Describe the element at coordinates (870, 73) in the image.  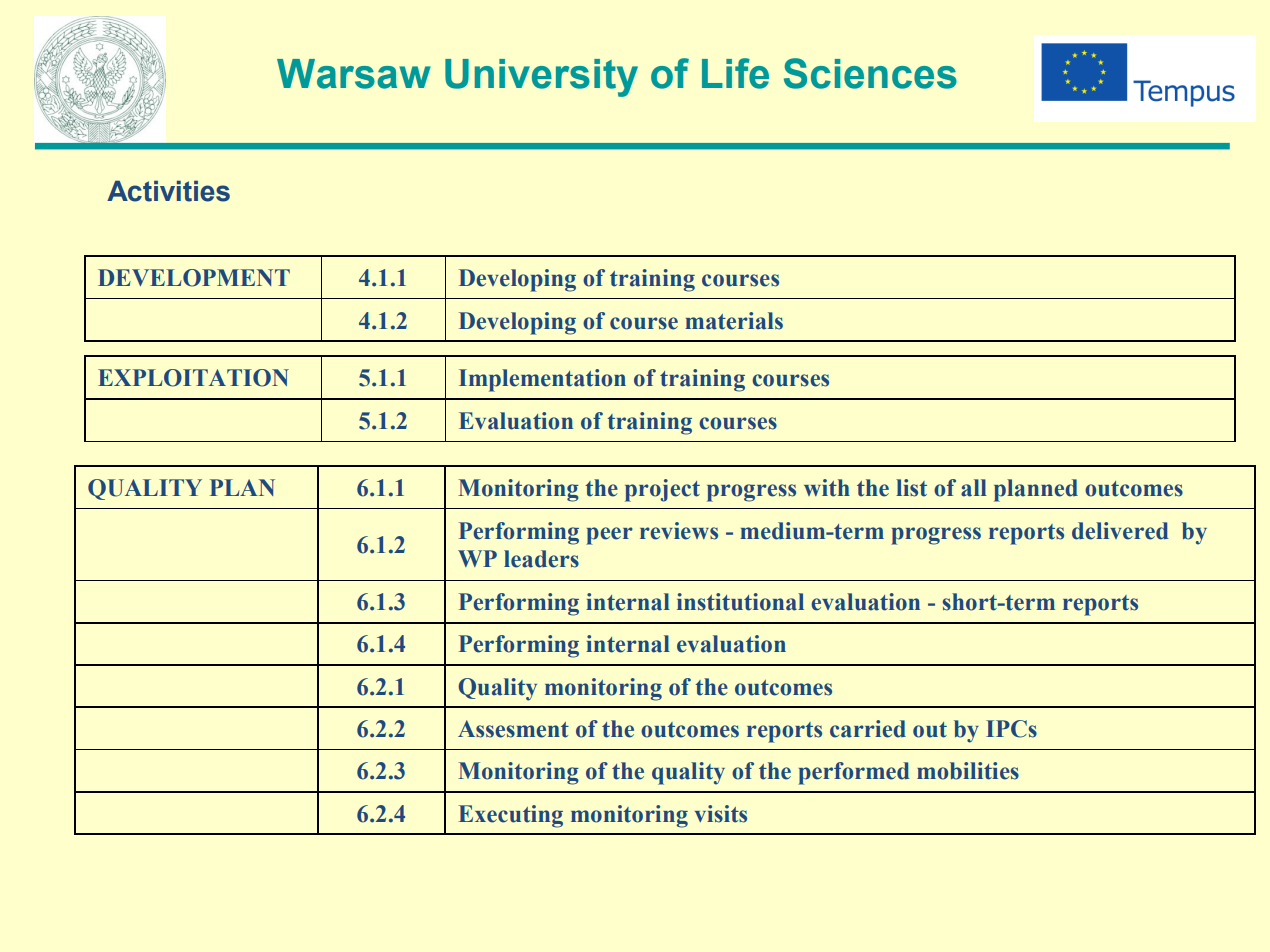
I see `Sciences` at that location.
